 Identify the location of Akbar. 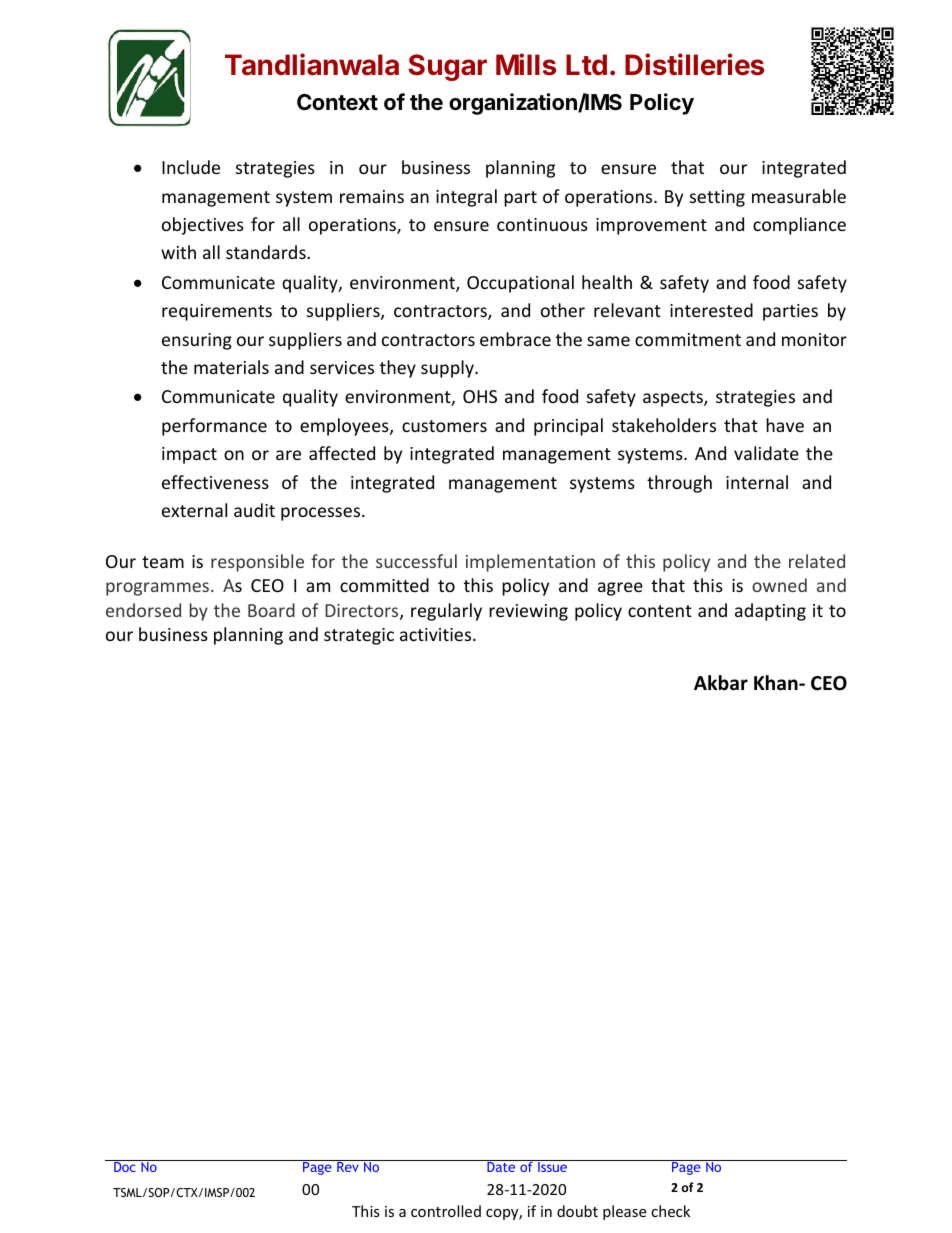
(721, 683).
